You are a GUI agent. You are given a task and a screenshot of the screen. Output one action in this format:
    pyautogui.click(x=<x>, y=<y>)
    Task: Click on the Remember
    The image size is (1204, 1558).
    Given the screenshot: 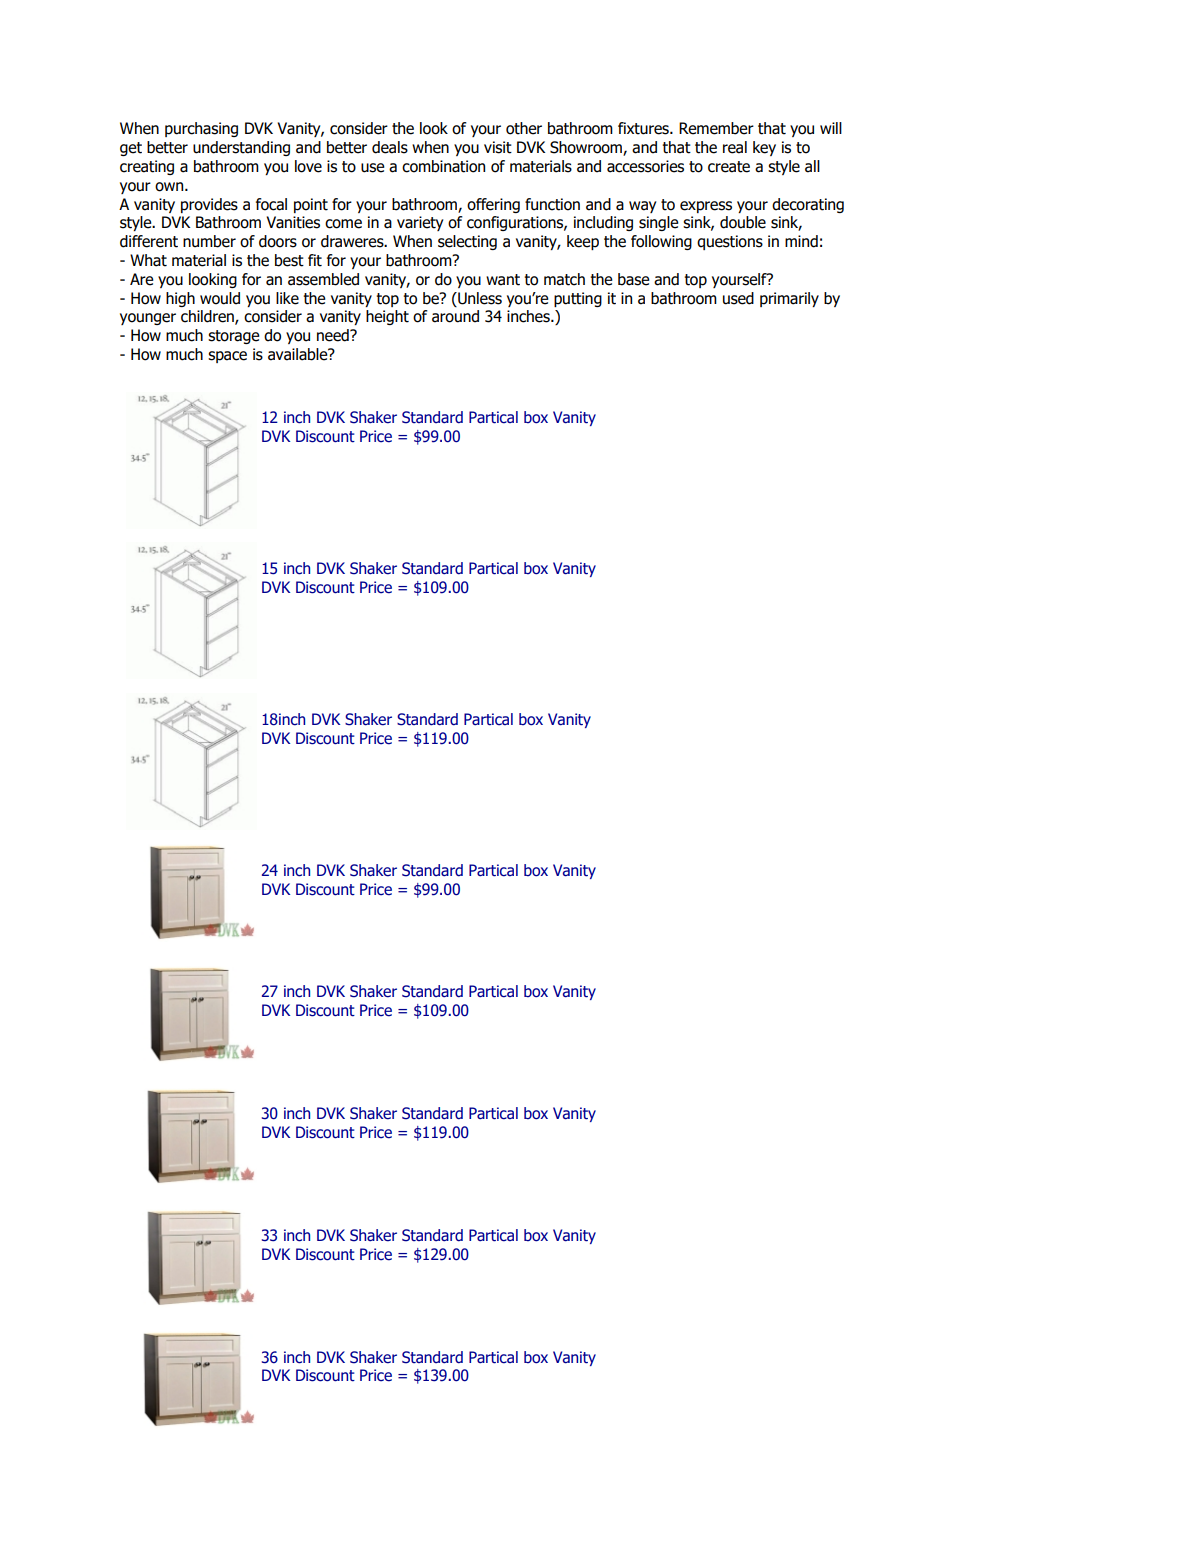 What is the action you would take?
    pyautogui.click(x=716, y=128)
